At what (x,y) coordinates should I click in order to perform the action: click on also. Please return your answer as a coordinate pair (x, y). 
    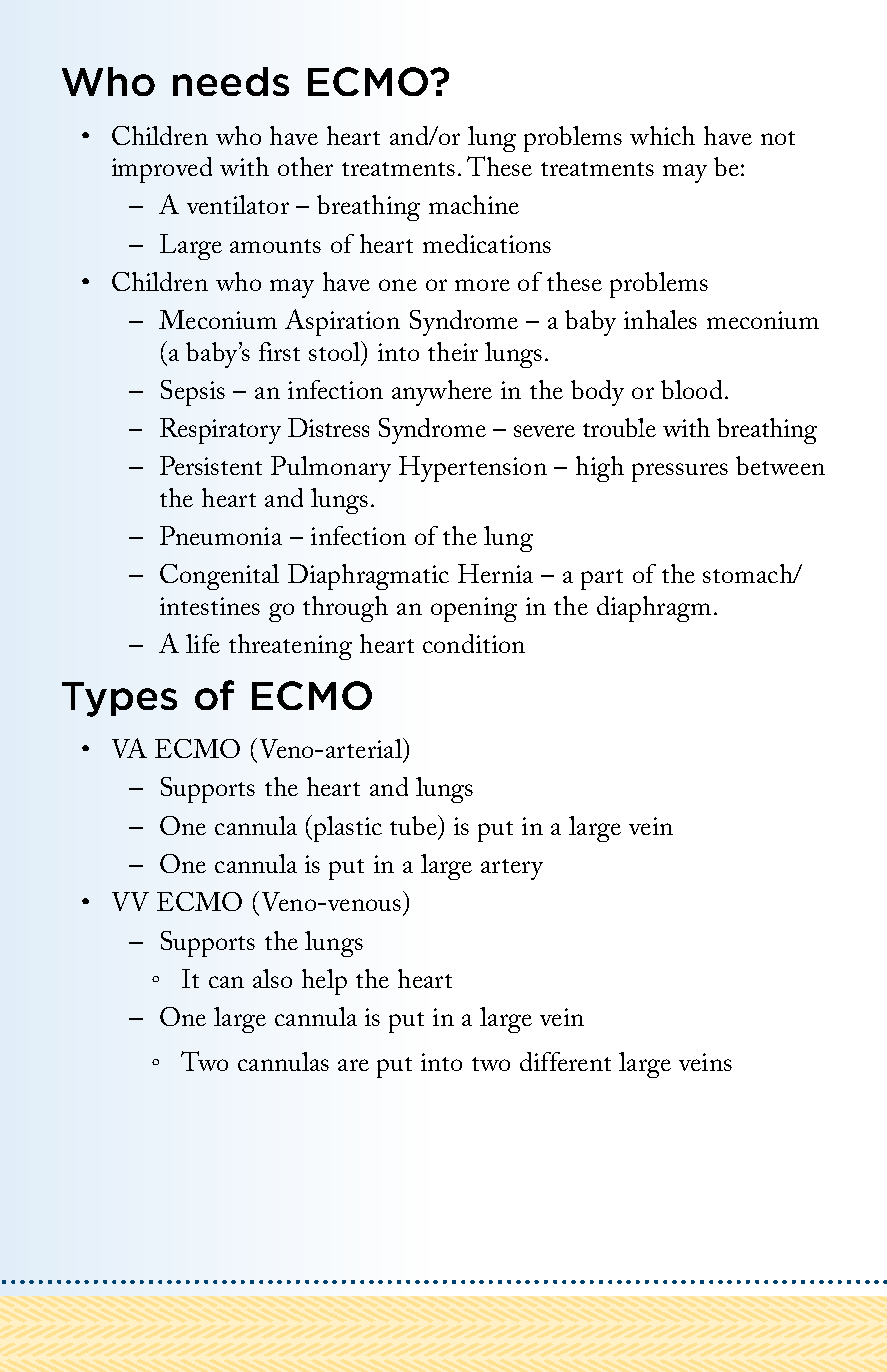
    Looking at the image, I should click on (272, 978).
